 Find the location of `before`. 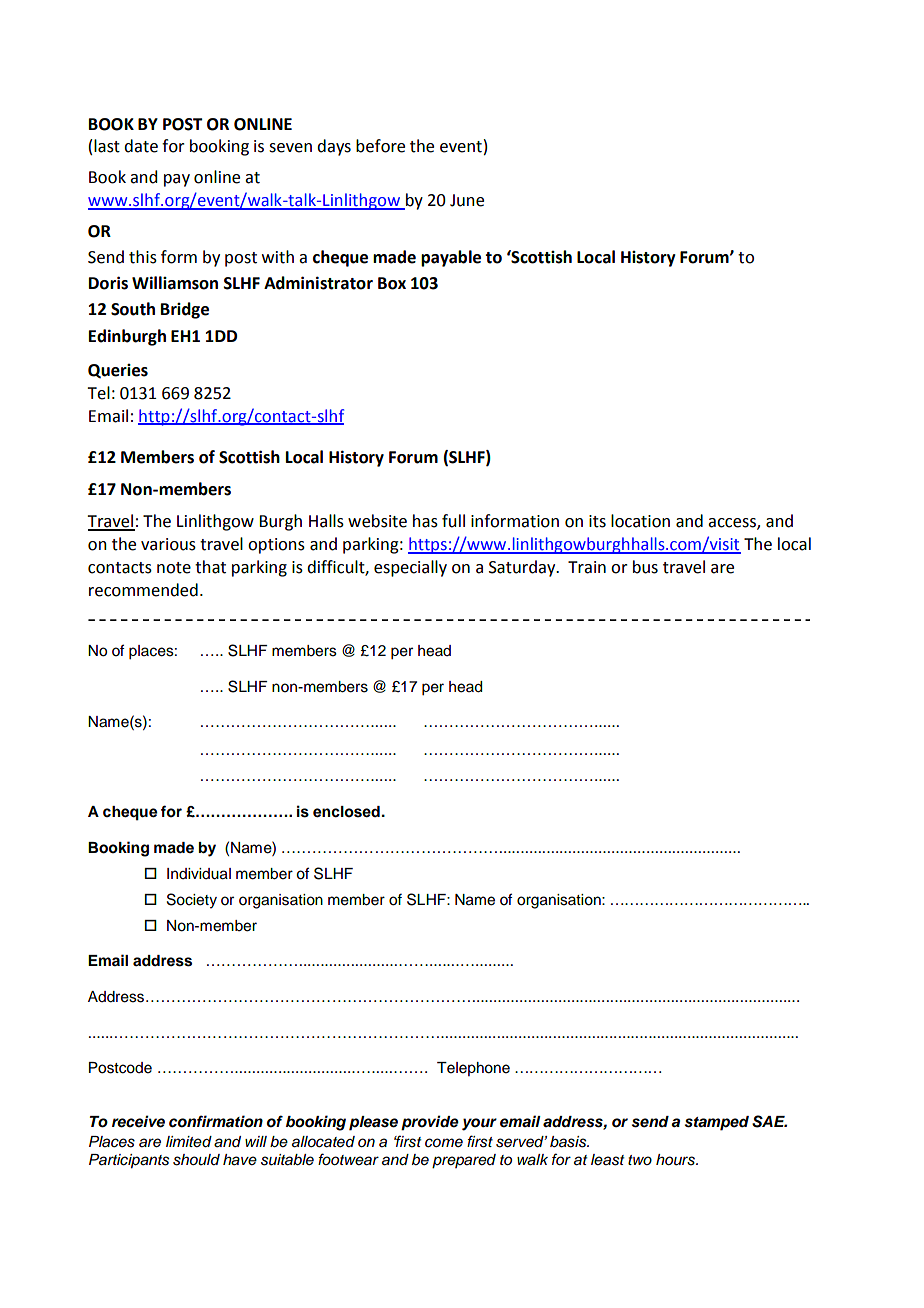

before is located at coordinates (380, 146).
